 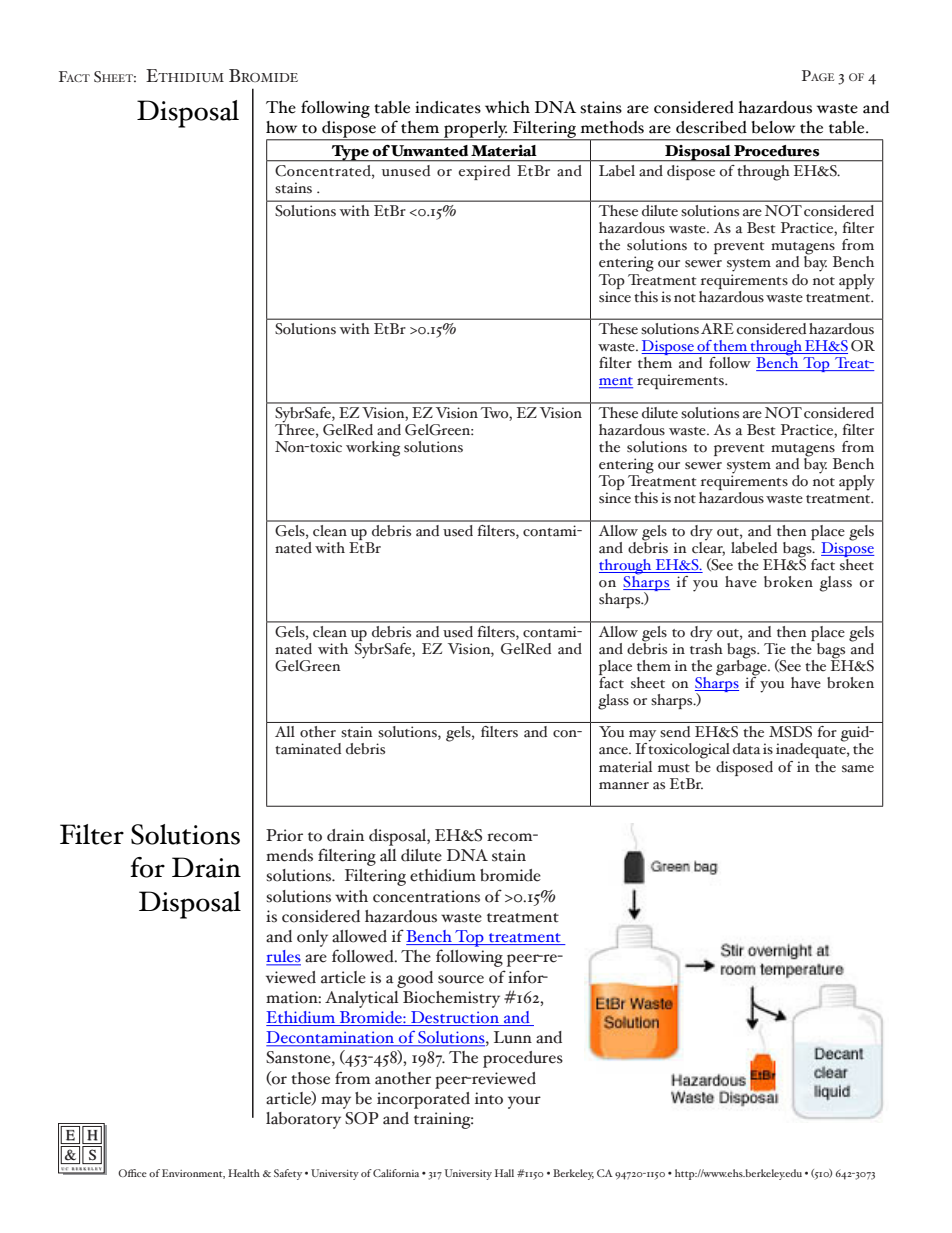 What do you see at coordinates (284, 835) in the screenshot?
I see `Prior` at bounding box center [284, 835].
